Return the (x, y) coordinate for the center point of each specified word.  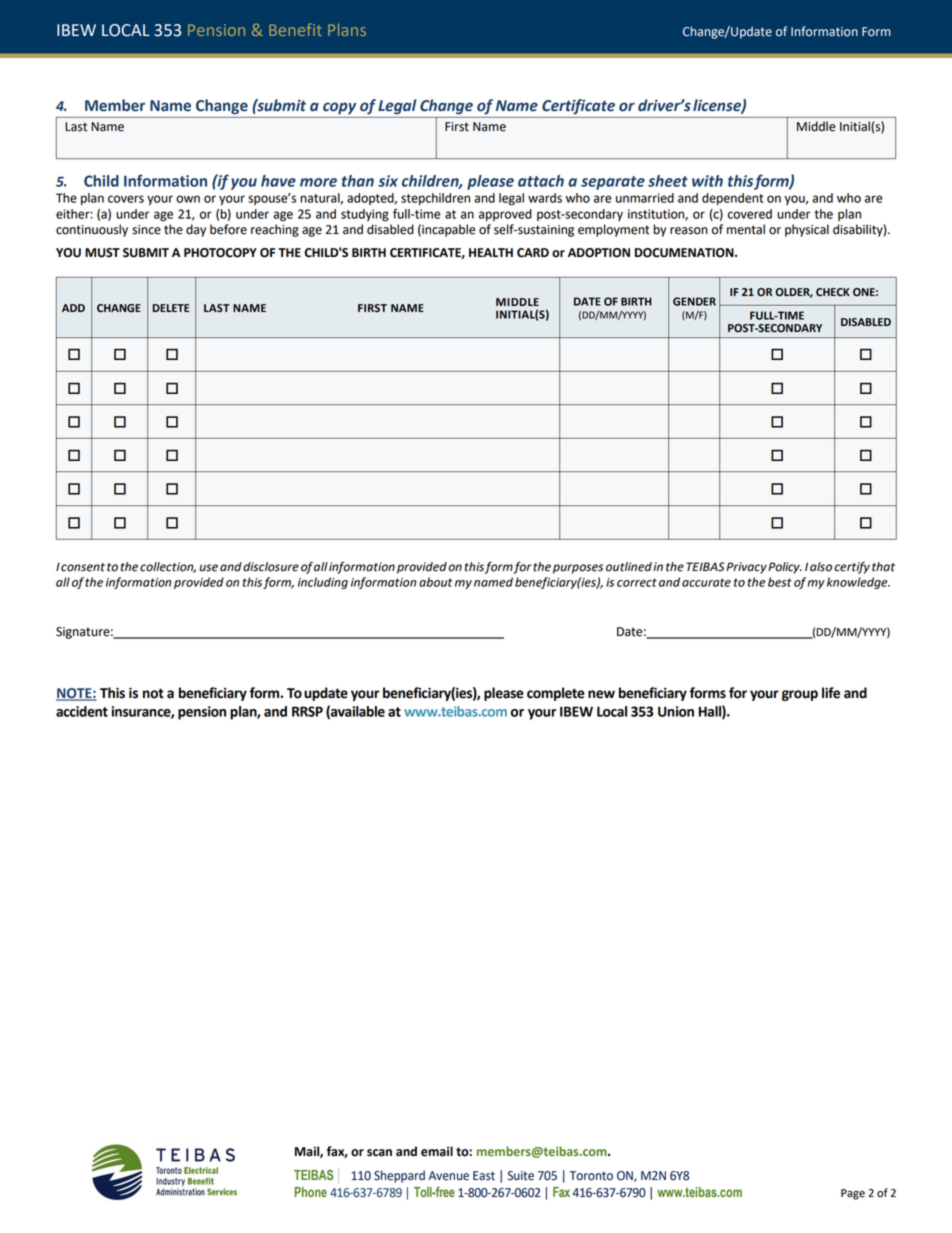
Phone (311, 1192)
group (800, 695)
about (435, 582)
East (484, 1176)
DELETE (171, 308)
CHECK (833, 292)
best (780, 582)
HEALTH (491, 252)
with (707, 181)
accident (82, 711)
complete (556, 694)
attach (541, 181)
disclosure (271, 567)
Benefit (295, 29)
